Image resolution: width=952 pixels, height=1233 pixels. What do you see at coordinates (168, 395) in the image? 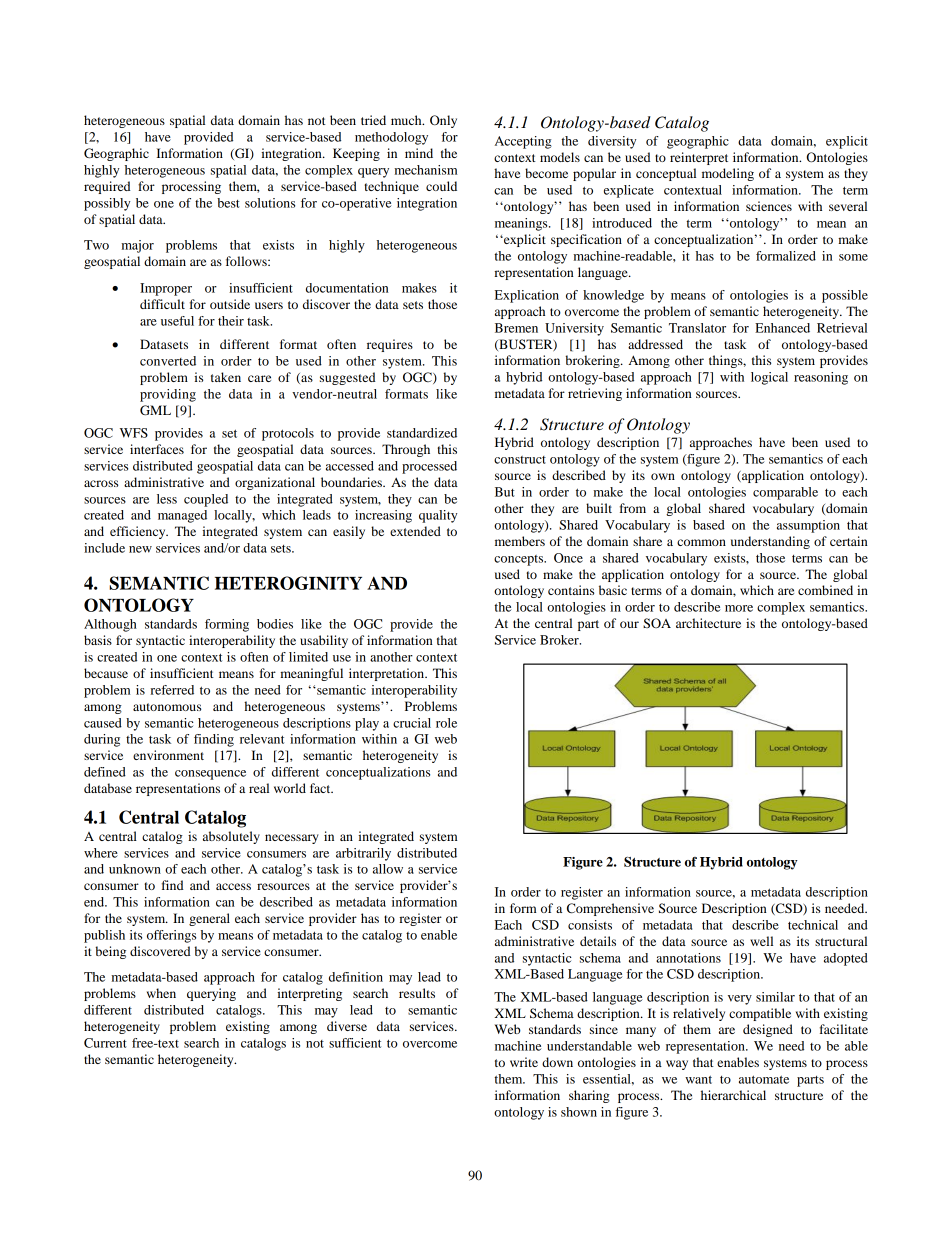
I see `providing` at bounding box center [168, 395].
